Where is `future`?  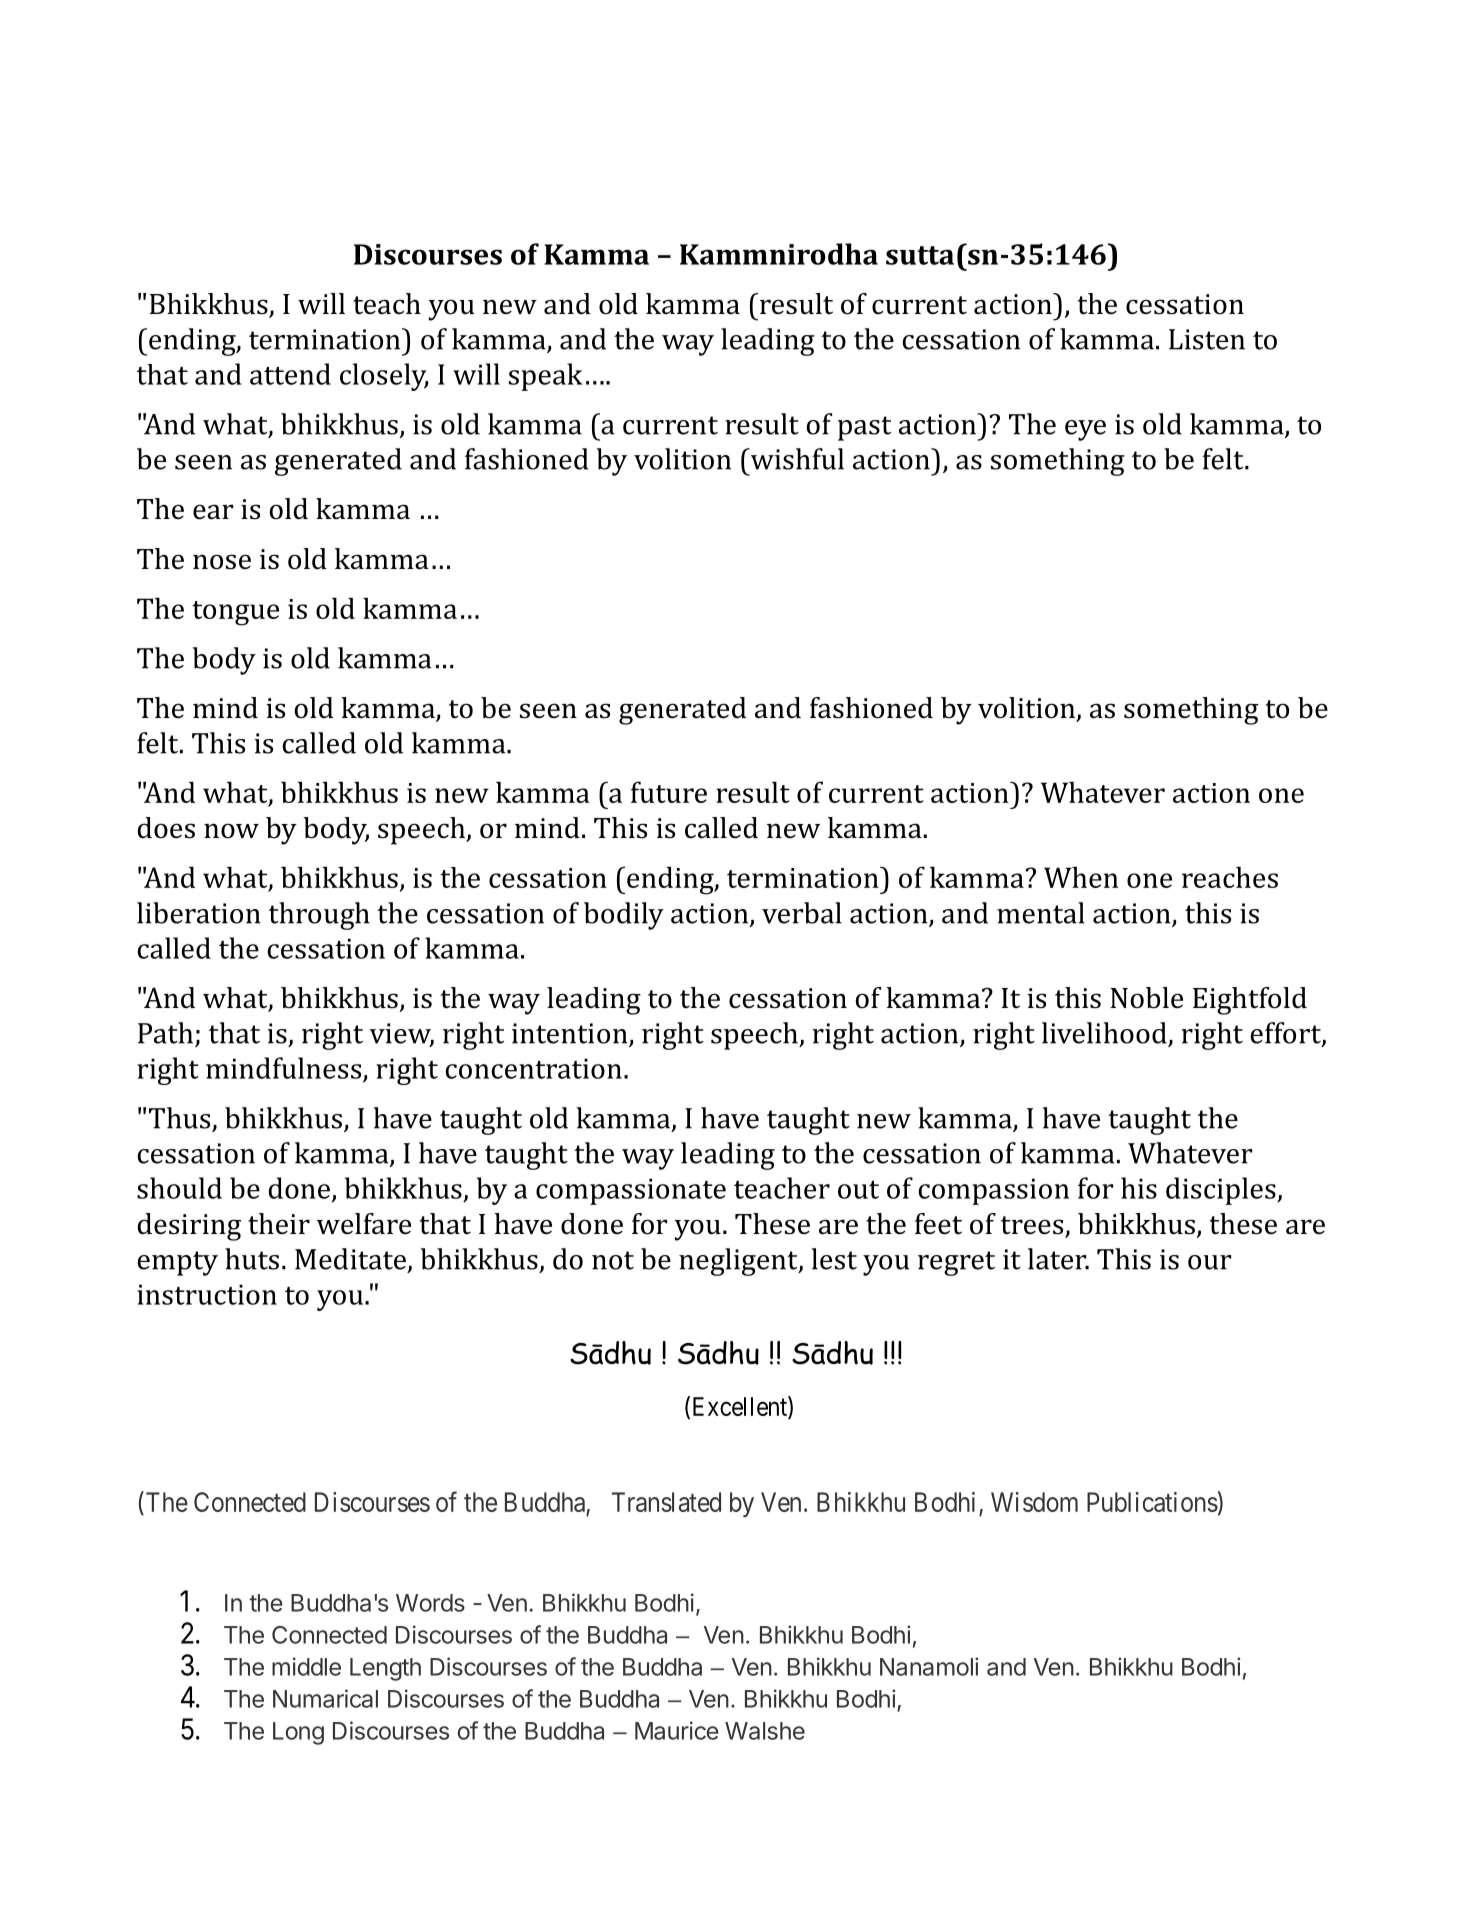
future is located at coordinates (669, 792).
